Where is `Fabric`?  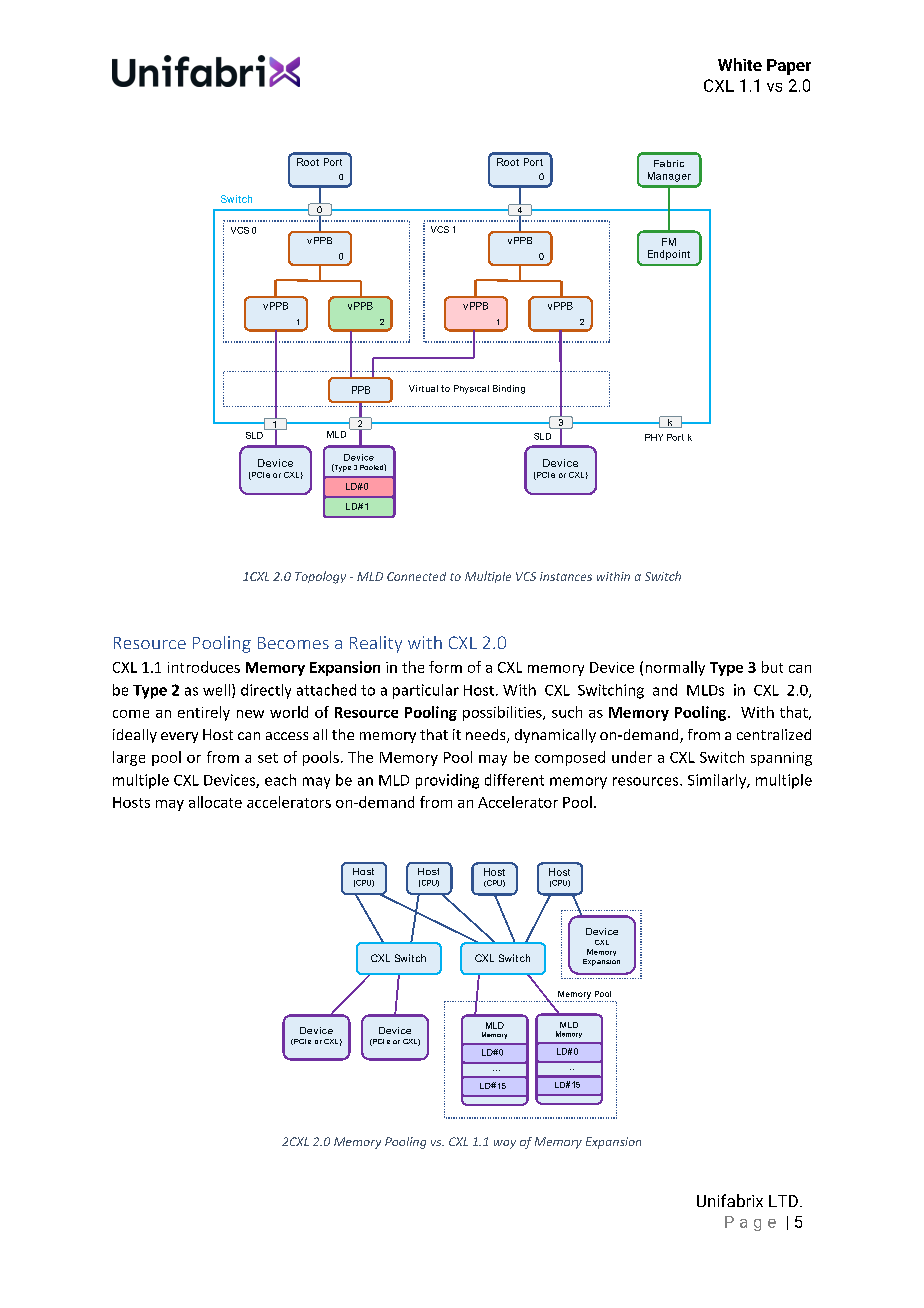
Fabric is located at coordinates (669, 163).
